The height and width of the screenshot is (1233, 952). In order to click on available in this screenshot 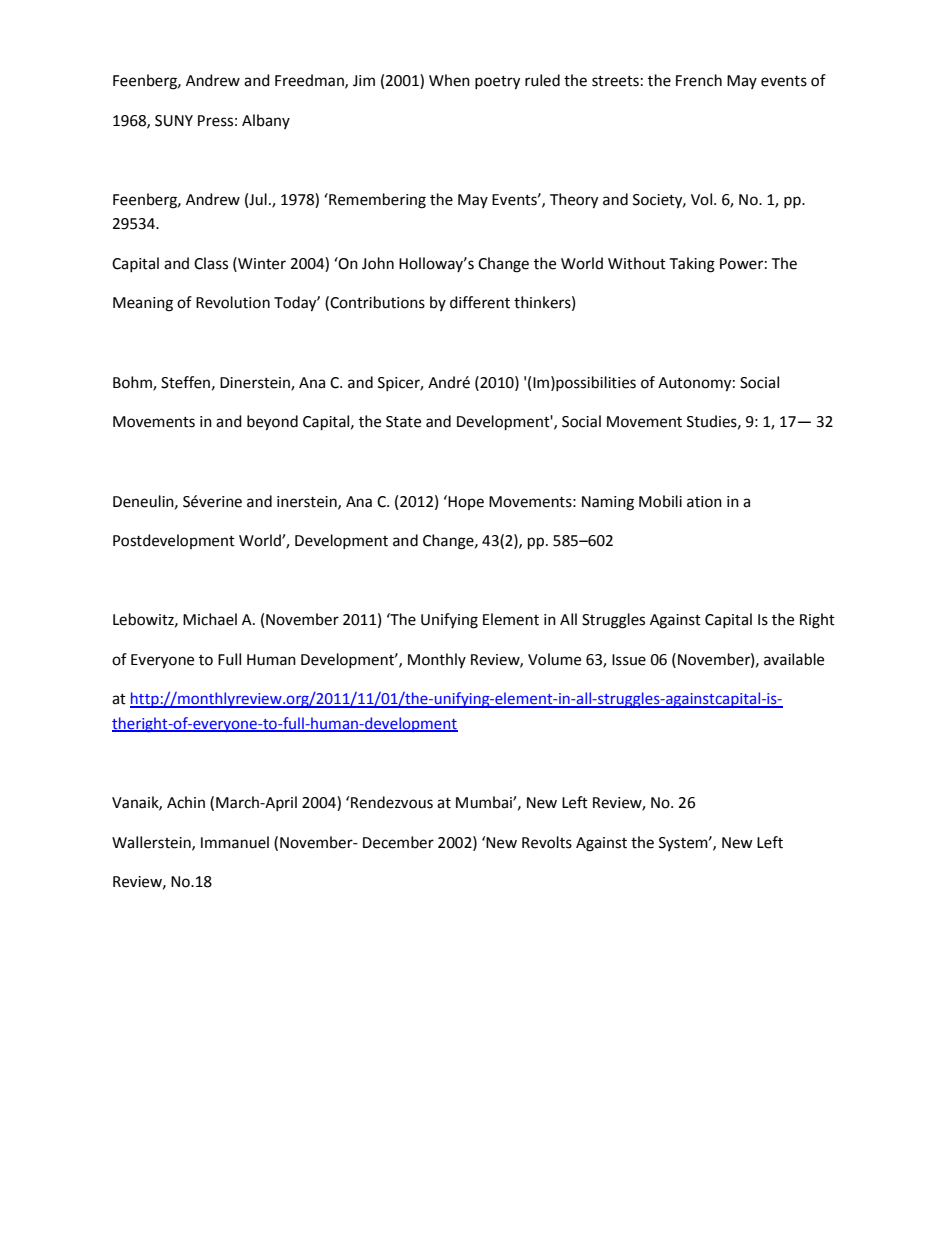, I will do `click(794, 659)`.
